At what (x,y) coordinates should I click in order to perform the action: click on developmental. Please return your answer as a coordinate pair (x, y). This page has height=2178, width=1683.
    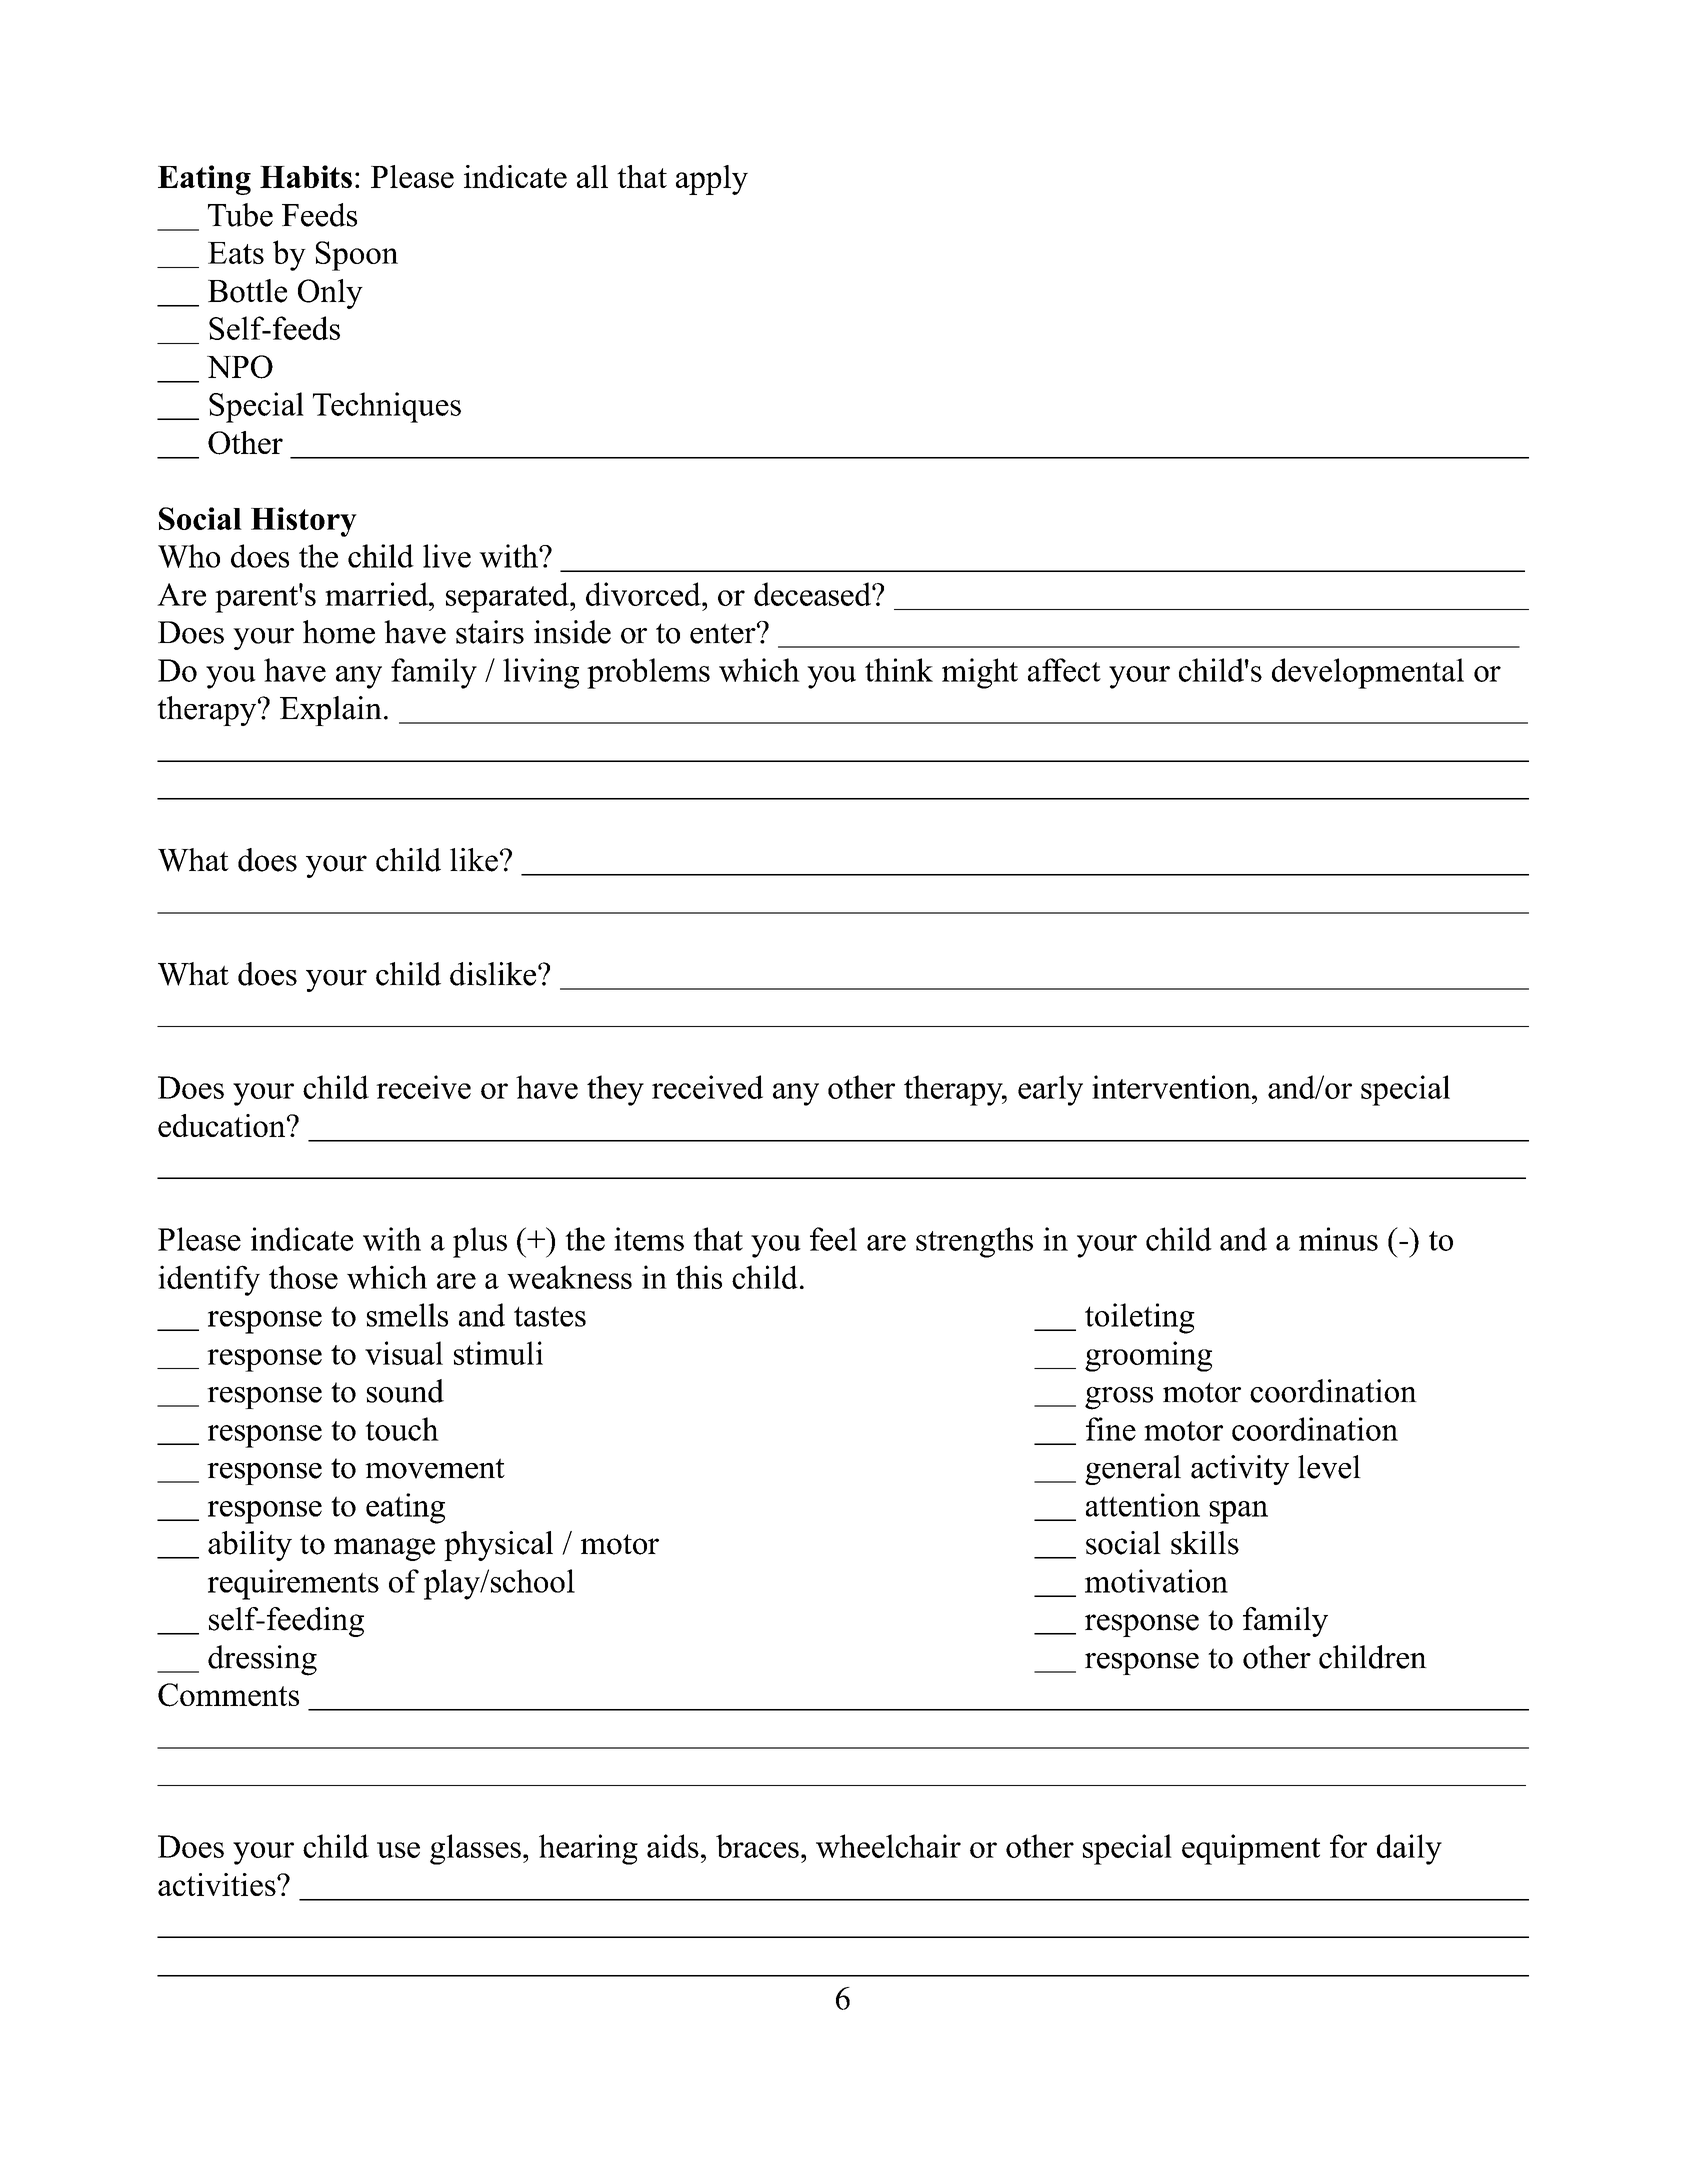
    Looking at the image, I should click on (1368, 673).
